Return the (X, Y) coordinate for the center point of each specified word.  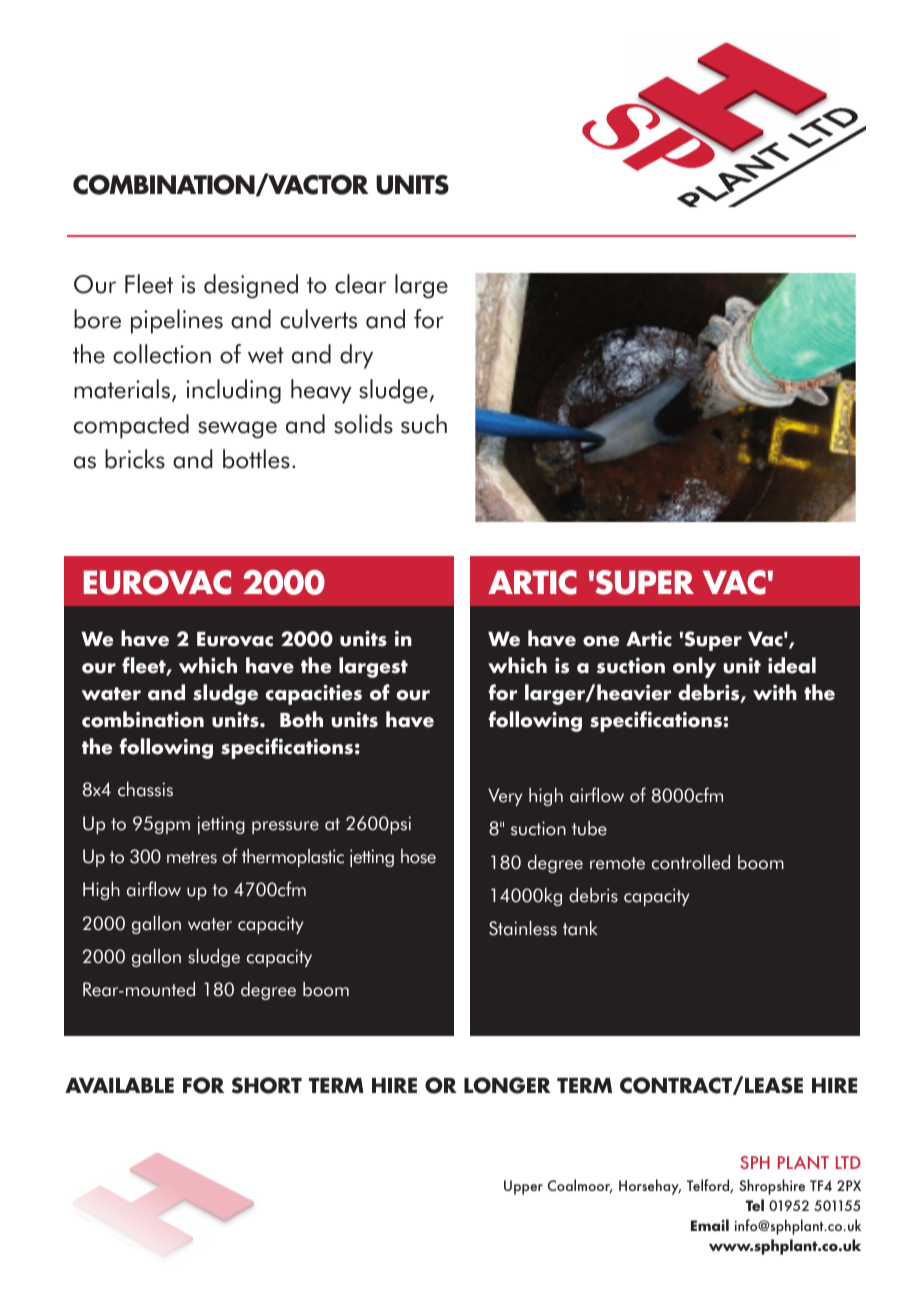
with (775, 692)
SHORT (267, 1085)
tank (580, 928)
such (424, 424)
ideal (792, 665)
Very (505, 797)
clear (360, 284)
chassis (145, 789)
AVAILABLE (119, 1085)
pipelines (177, 321)
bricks (135, 459)
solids (363, 424)
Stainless (523, 928)
